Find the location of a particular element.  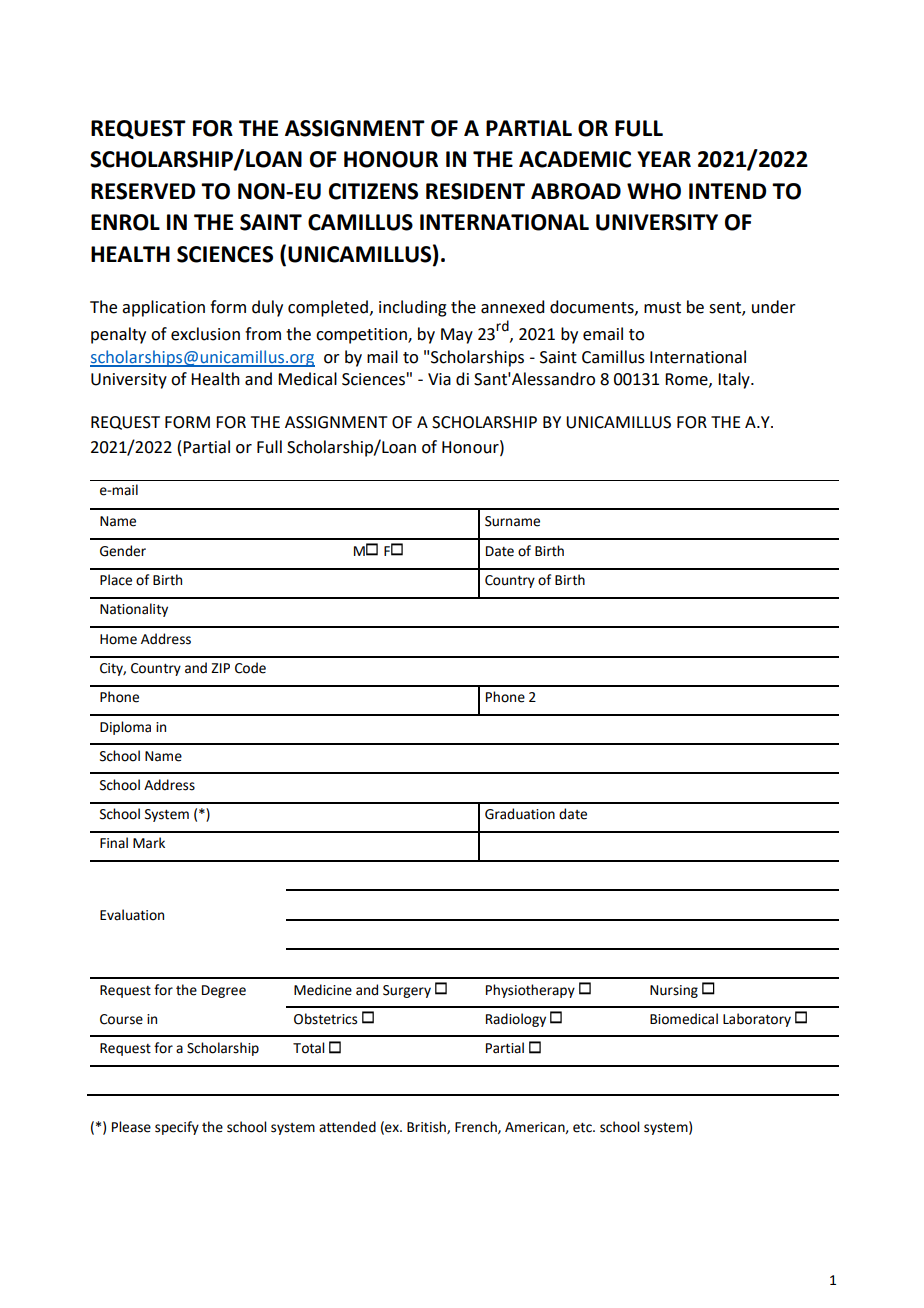

Rome is located at coordinates (687, 380).
